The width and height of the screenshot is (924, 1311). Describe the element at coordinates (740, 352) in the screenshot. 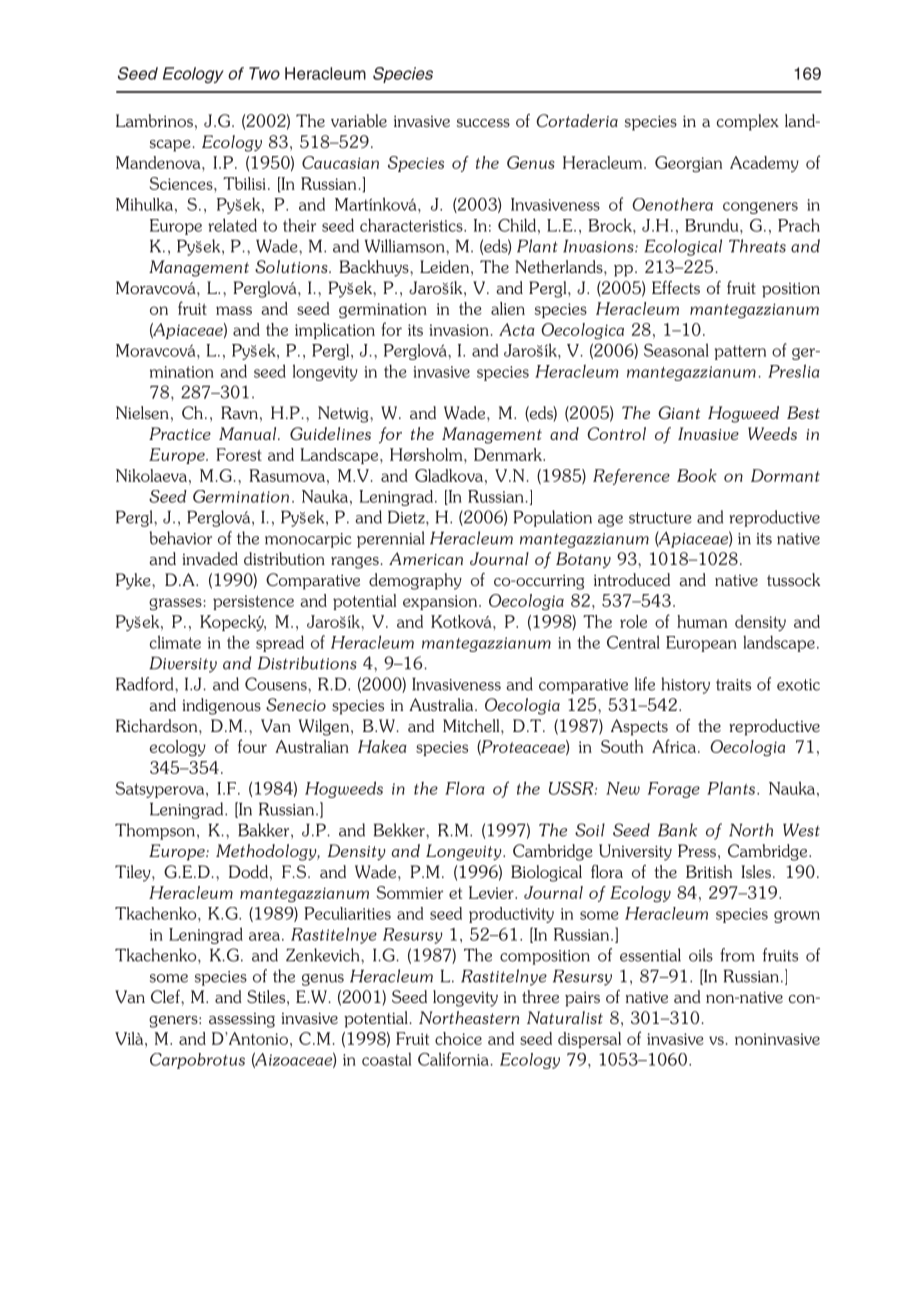

I see `pattern` at that location.
